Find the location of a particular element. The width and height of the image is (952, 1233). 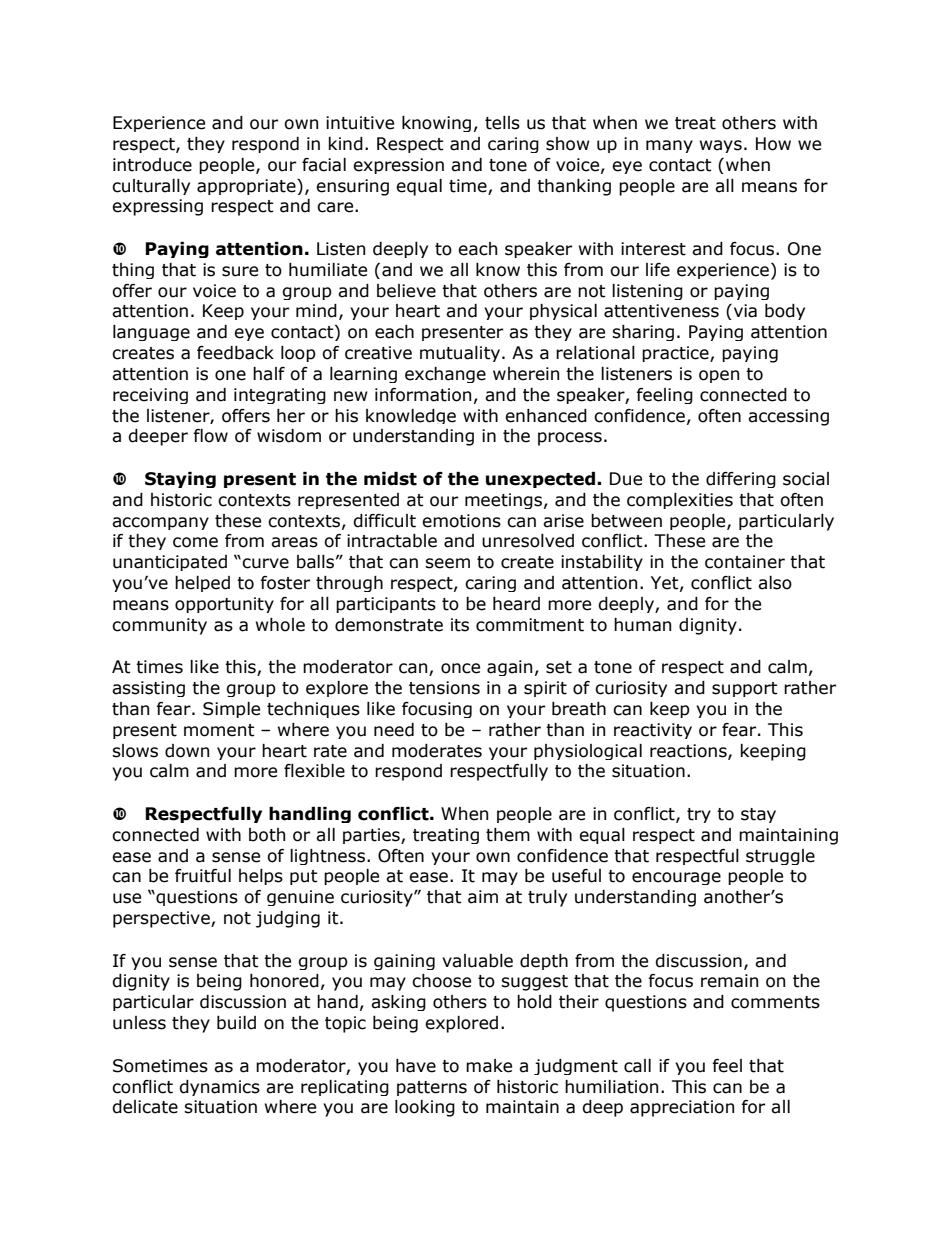

make is located at coordinates (489, 1066).
